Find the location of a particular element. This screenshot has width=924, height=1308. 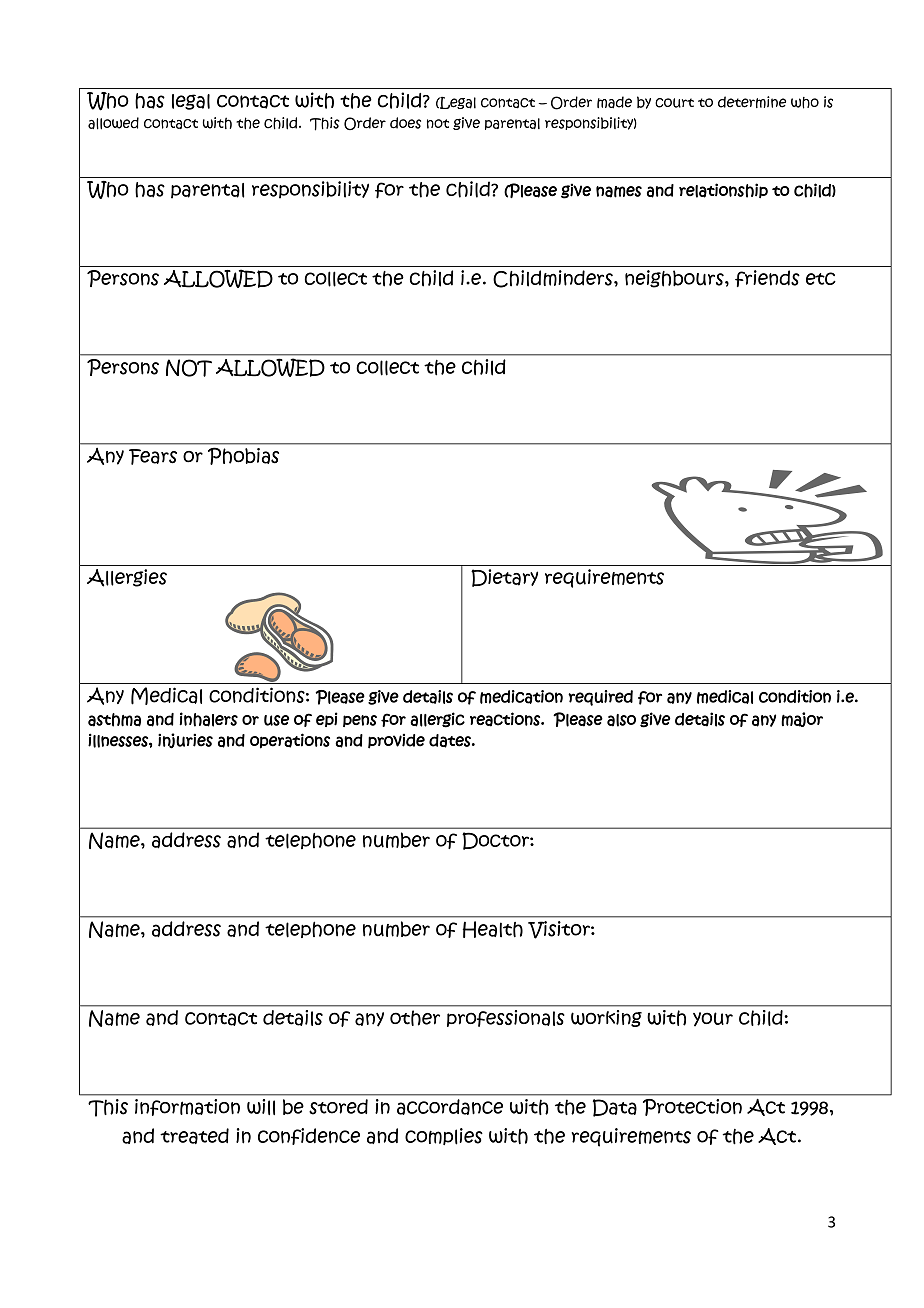

major is located at coordinates (802, 719).
